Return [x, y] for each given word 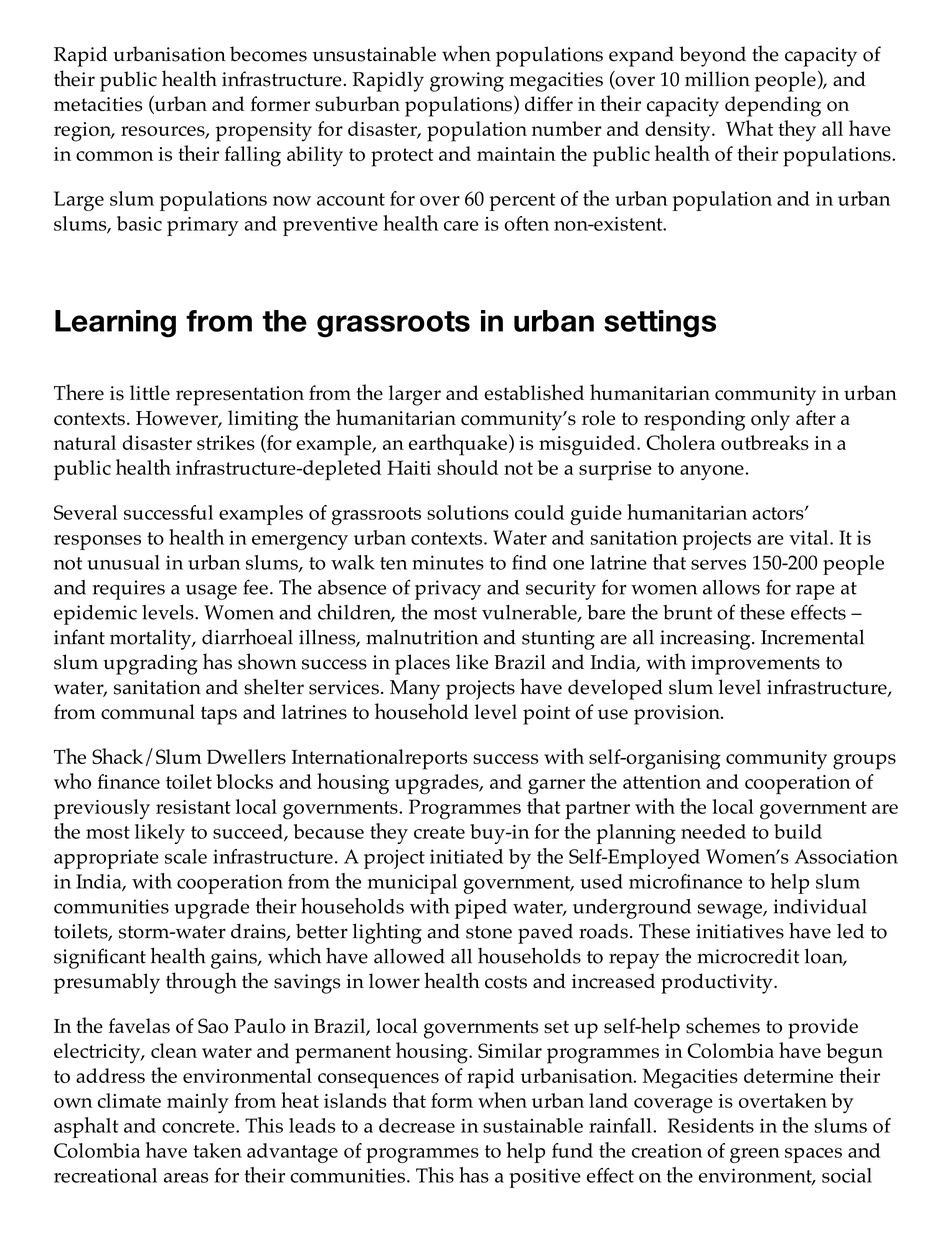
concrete [199, 1126]
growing [467, 82]
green [755, 1155]
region [84, 132]
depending [773, 106]
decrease [417, 1125]
